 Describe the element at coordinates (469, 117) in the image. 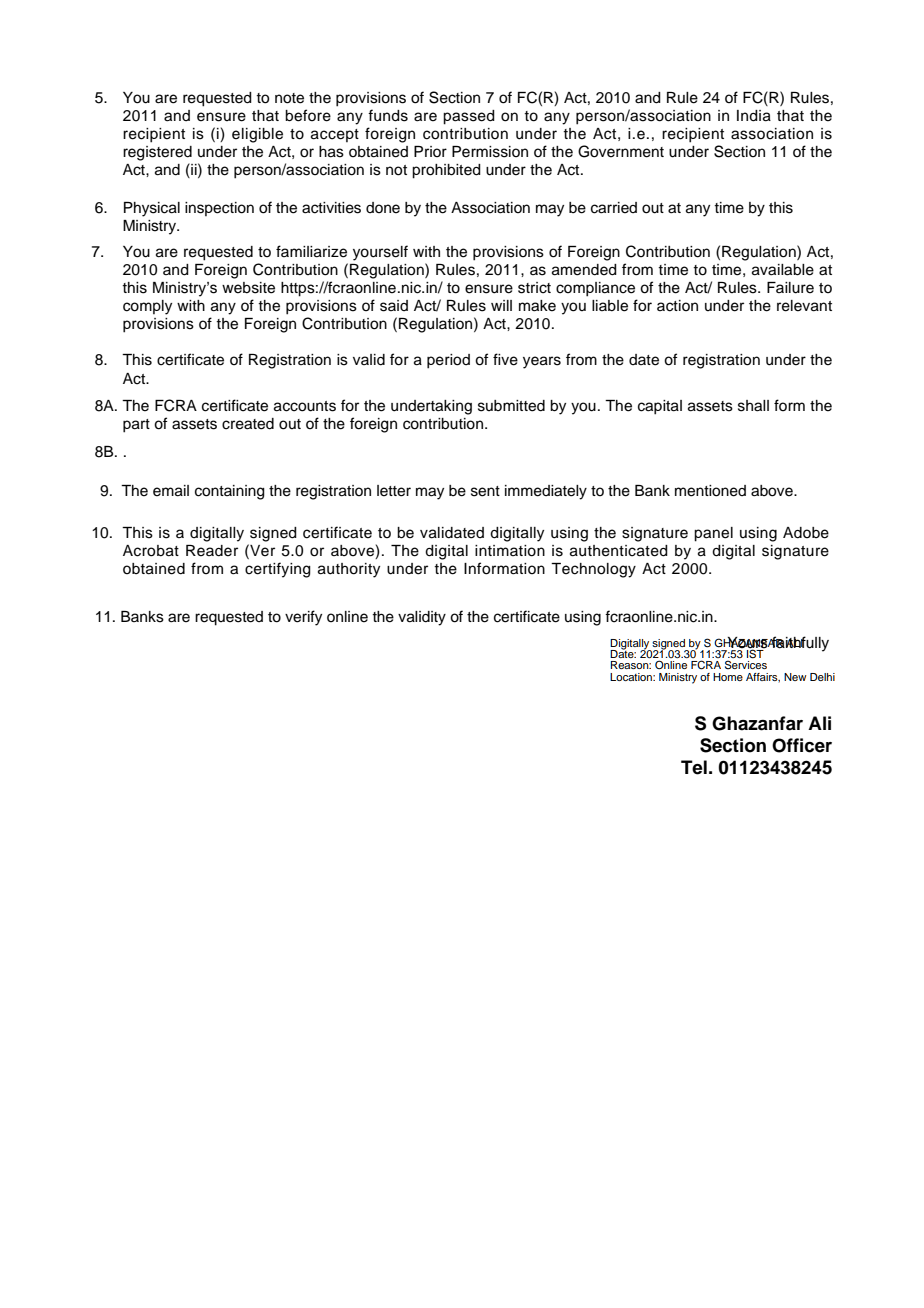

I see `passed` at that location.
